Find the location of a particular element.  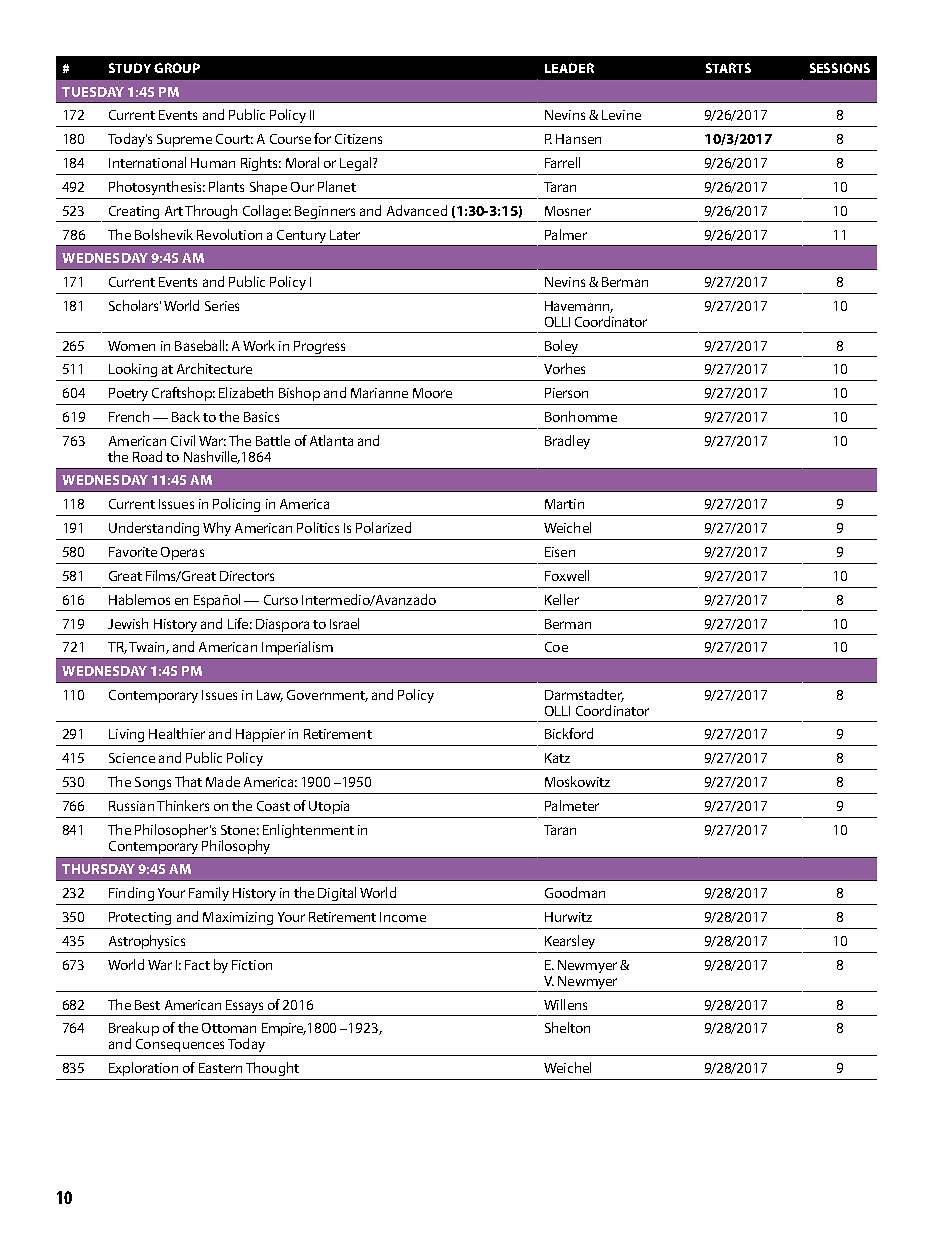

Pierson is located at coordinates (566, 393).
